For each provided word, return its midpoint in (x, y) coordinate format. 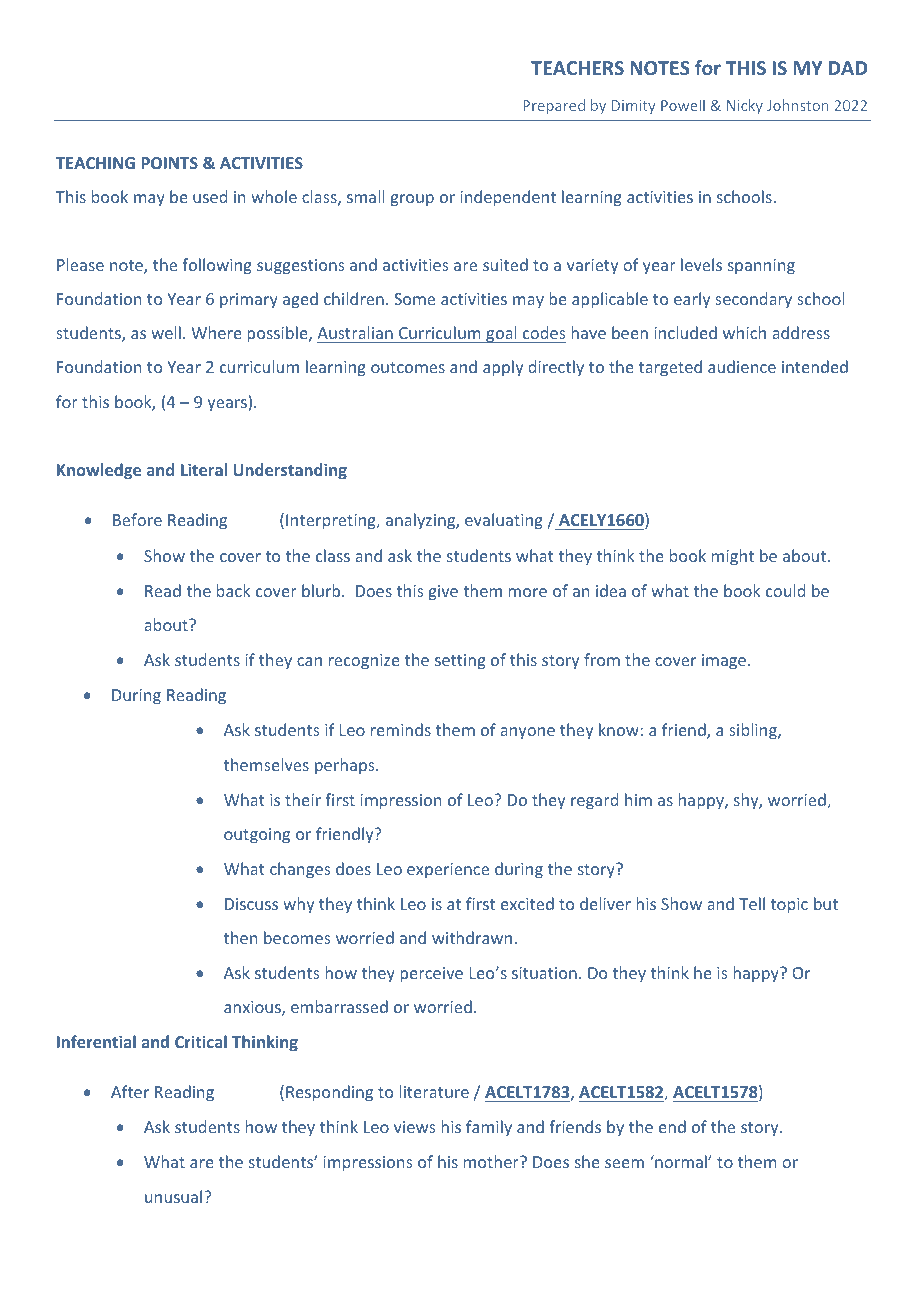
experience (448, 870)
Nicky (745, 106)
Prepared (554, 106)
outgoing (257, 836)
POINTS (170, 163)
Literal (204, 469)
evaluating (504, 521)
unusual (173, 1196)
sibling (754, 731)
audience (742, 366)
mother (492, 1161)
